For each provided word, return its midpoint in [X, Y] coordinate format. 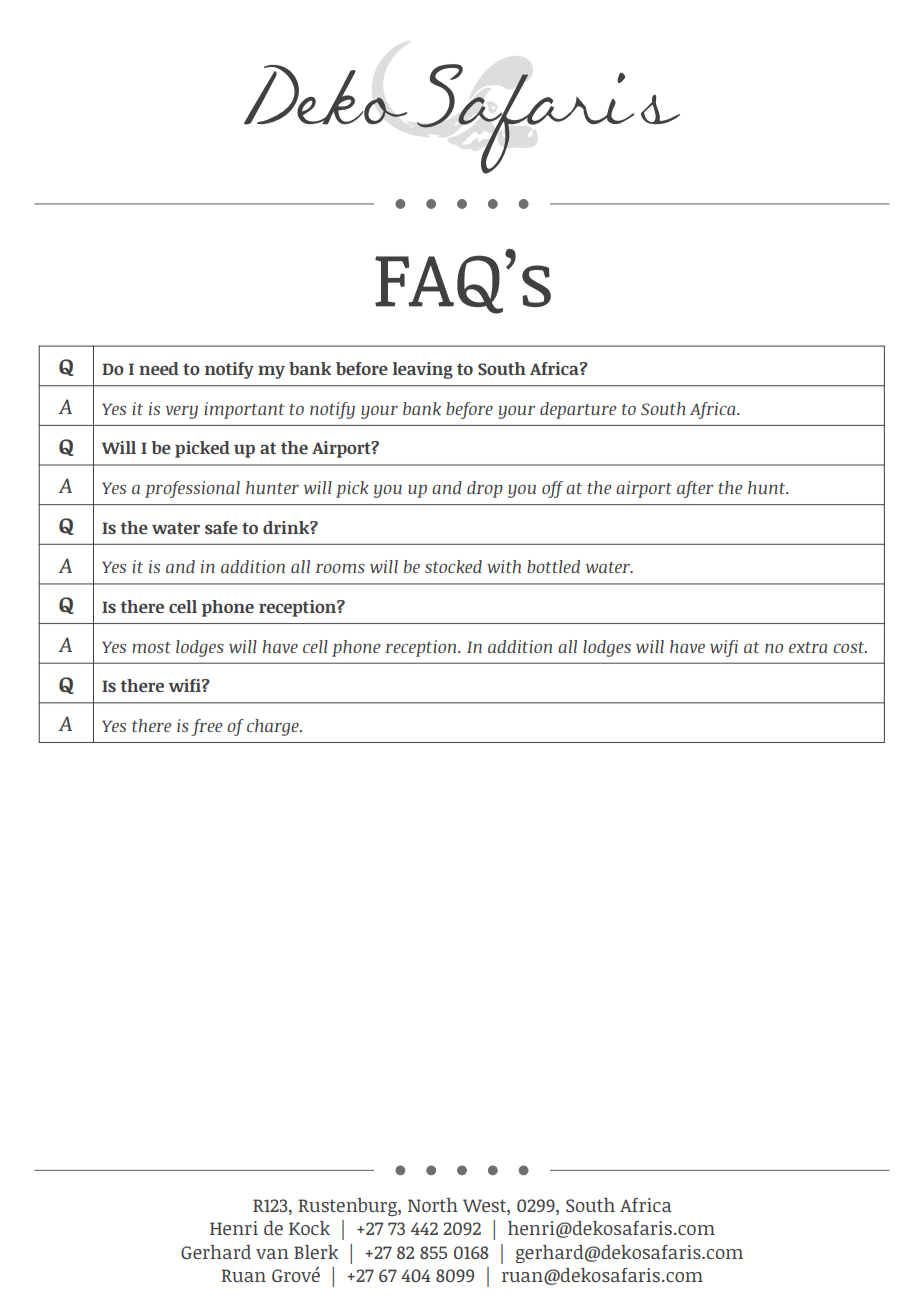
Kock [309, 1228]
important [244, 410]
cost [850, 647]
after [695, 489]
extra [808, 647]
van [272, 1254]
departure [578, 410]
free [207, 727]
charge [274, 727]
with [504, 566]
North [433, 1205]
